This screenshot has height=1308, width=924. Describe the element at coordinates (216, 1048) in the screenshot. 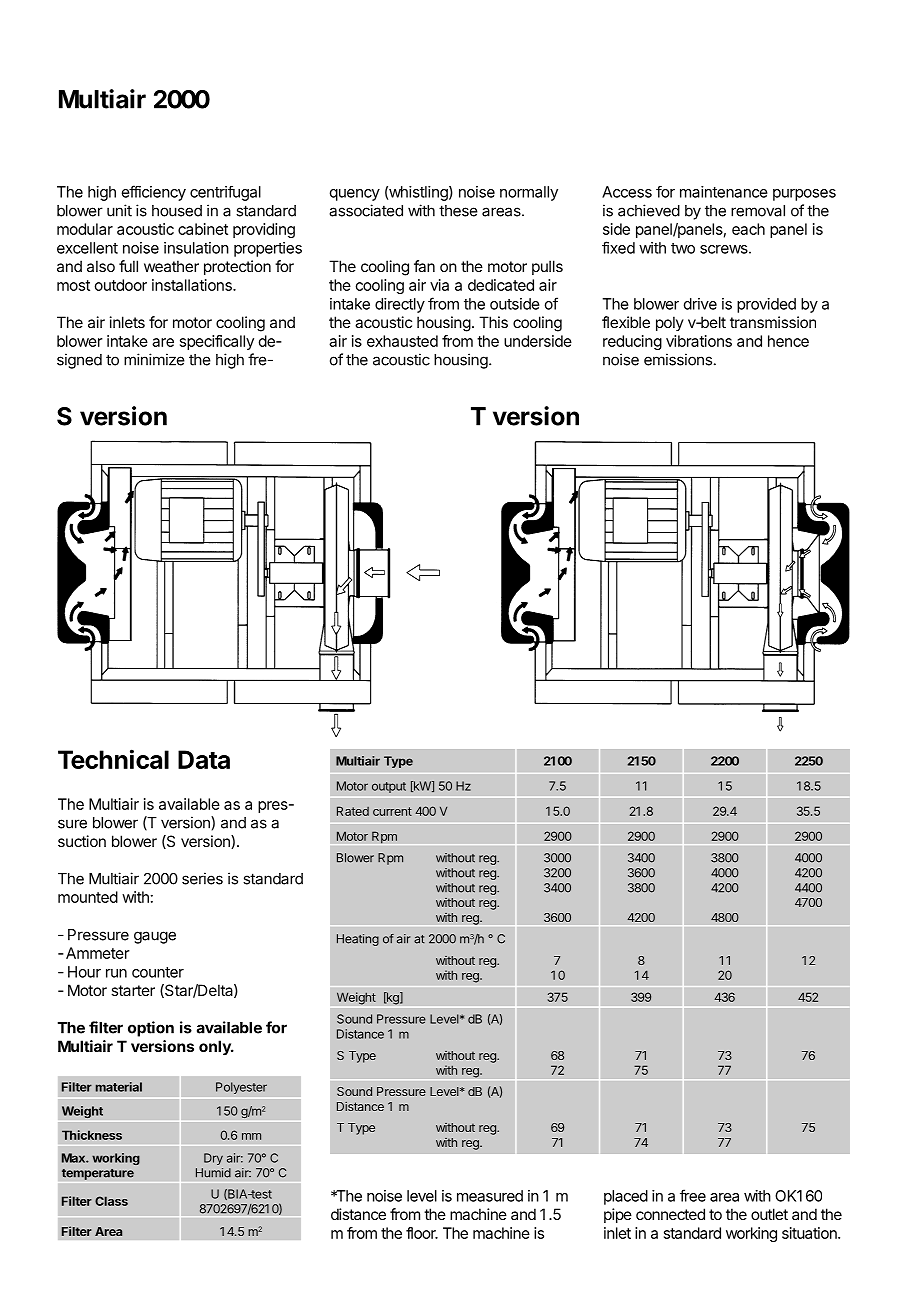

I see `only` at that location.
